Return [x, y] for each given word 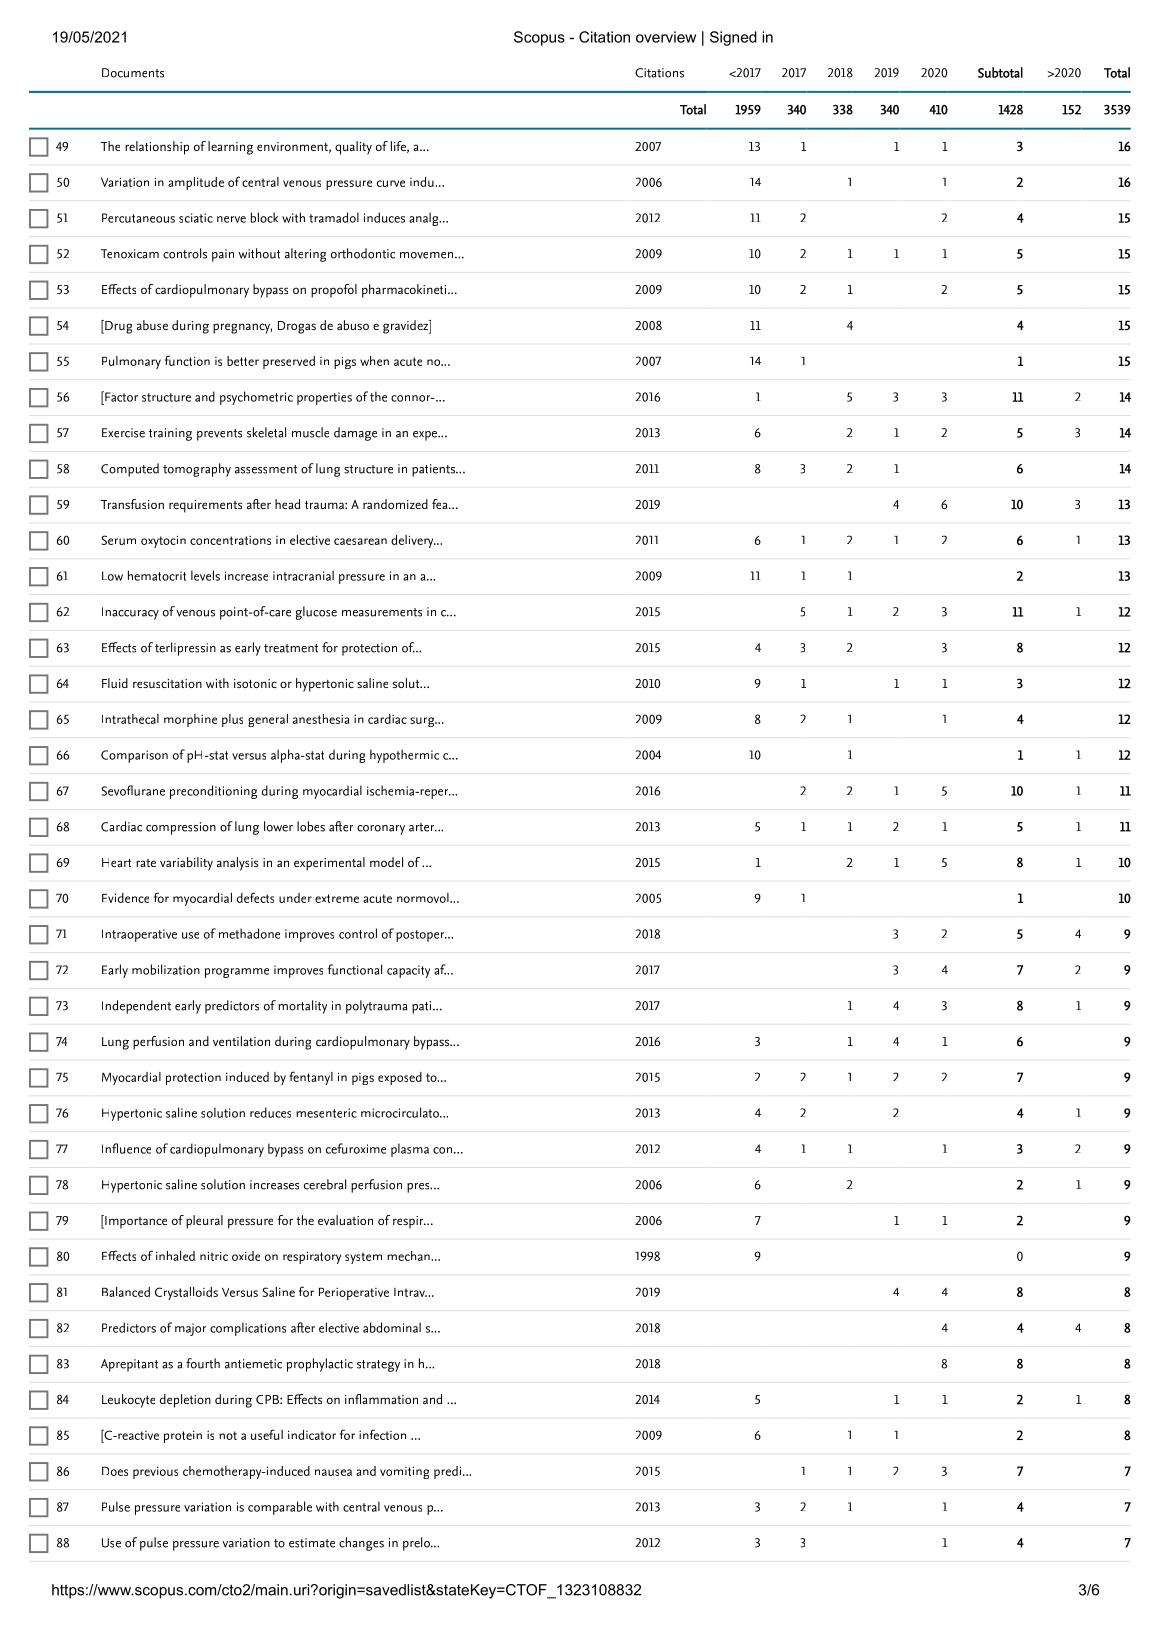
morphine [190, 720]
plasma [410, 1150]
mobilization [166, 969]
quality [353, 148]
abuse [152, 325]
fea [441, 504]
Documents [133, 73]
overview [666, 37]
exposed [400, 1078]
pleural [204, 1222]
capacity [408, 971]
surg [423, 722]
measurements [382, 612]
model [386, 862]
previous [155, 1472]
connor [412, 398]
